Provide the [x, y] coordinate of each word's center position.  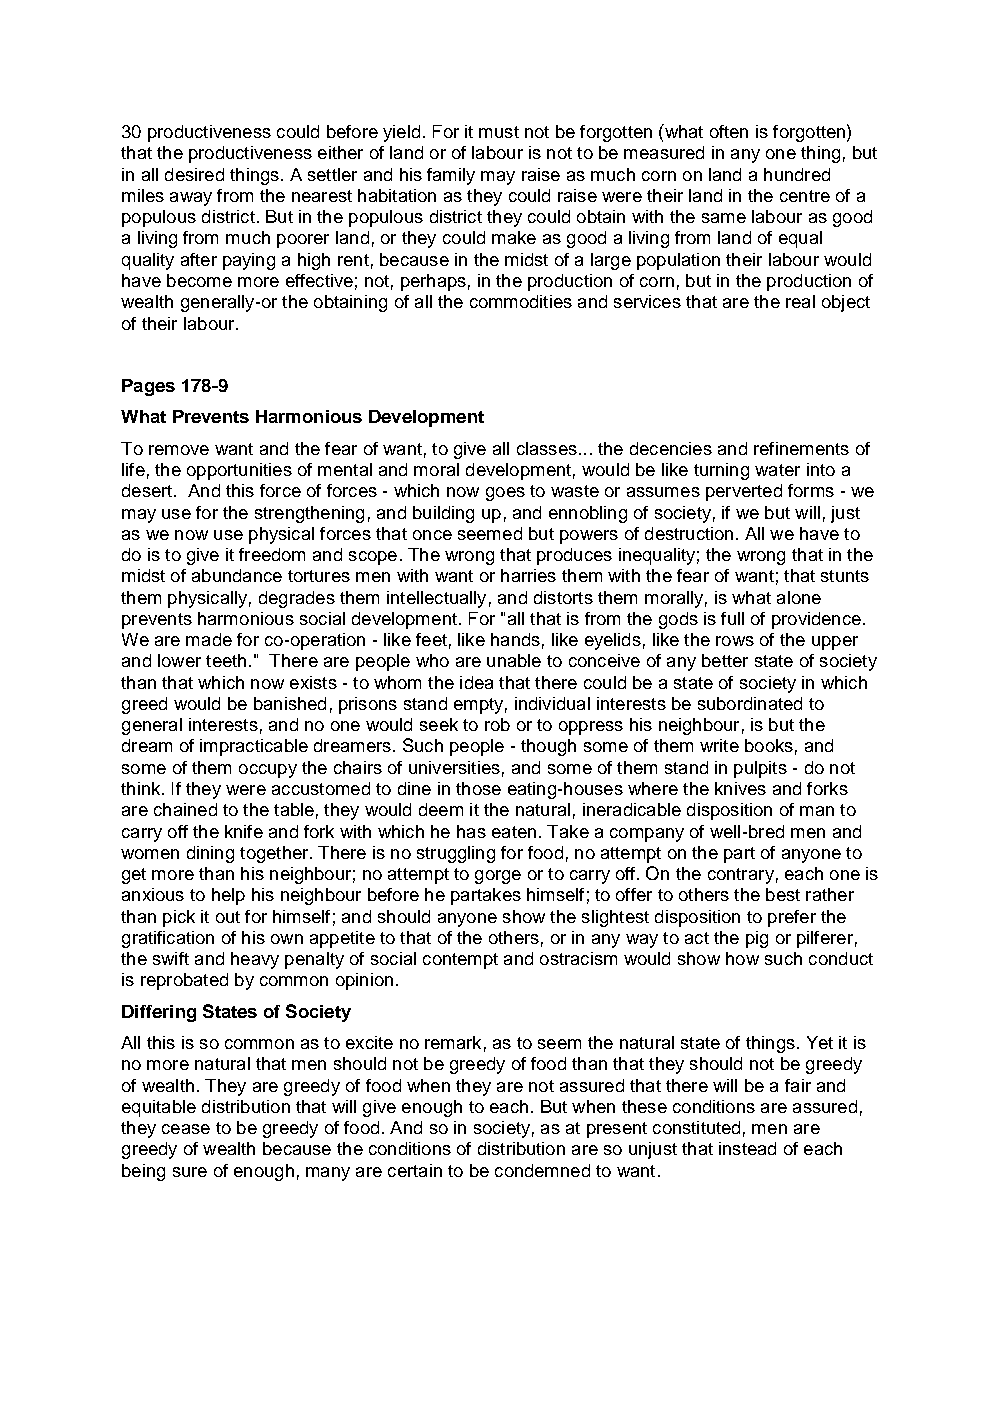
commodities [521, 301]
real [800, 301]
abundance [237, 575]
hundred [797, 174]
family [451, 176]
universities [454, 767]
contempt [460, 961]
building [443, 514]
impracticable [254, 747]
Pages [148, 387]
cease [186, 1129]
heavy [255, 960]
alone [799, 597]
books [769, 745]
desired [194, 174]
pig [757, 939]
